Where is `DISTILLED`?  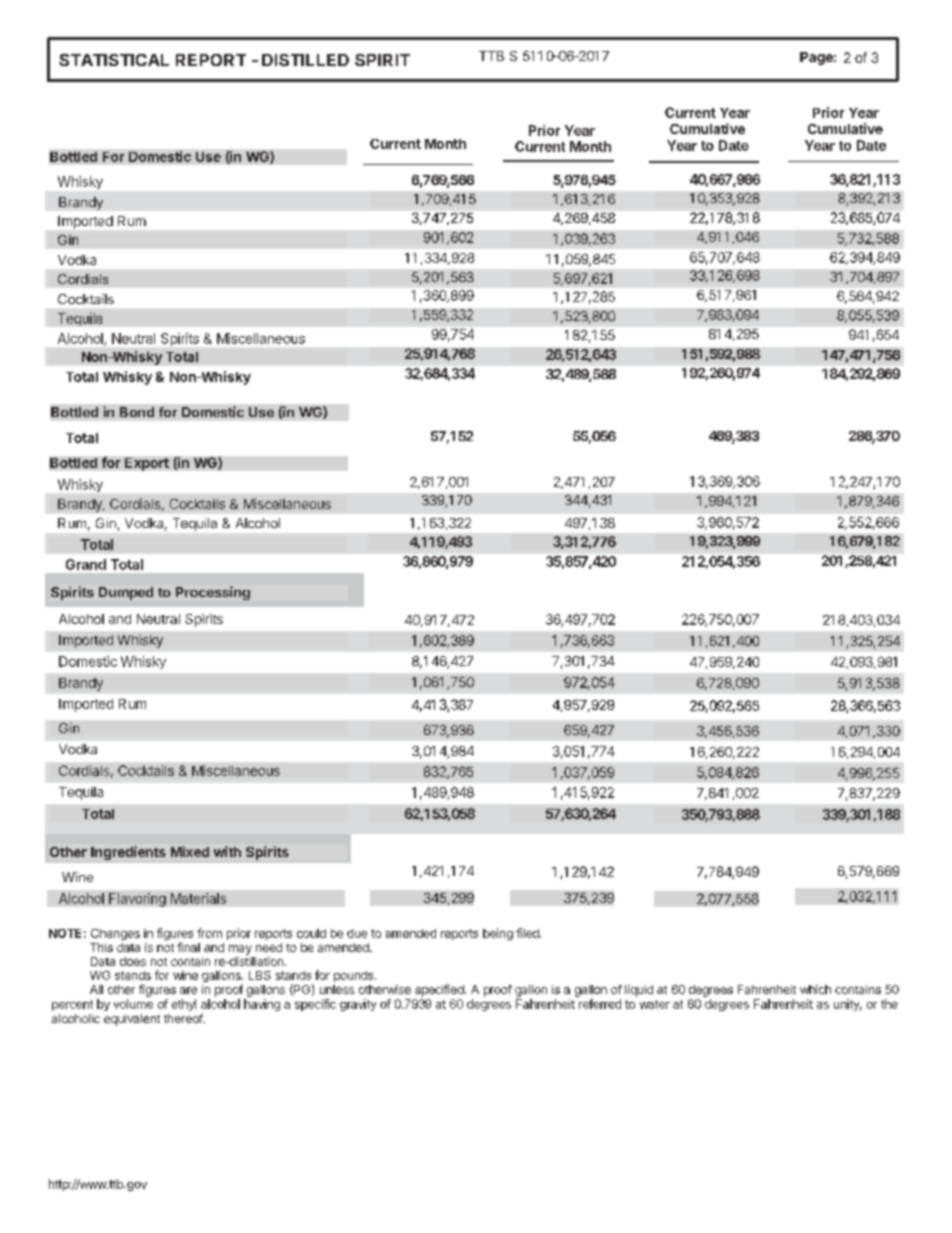 DISTILLED is located at coordinates (305, 60).
